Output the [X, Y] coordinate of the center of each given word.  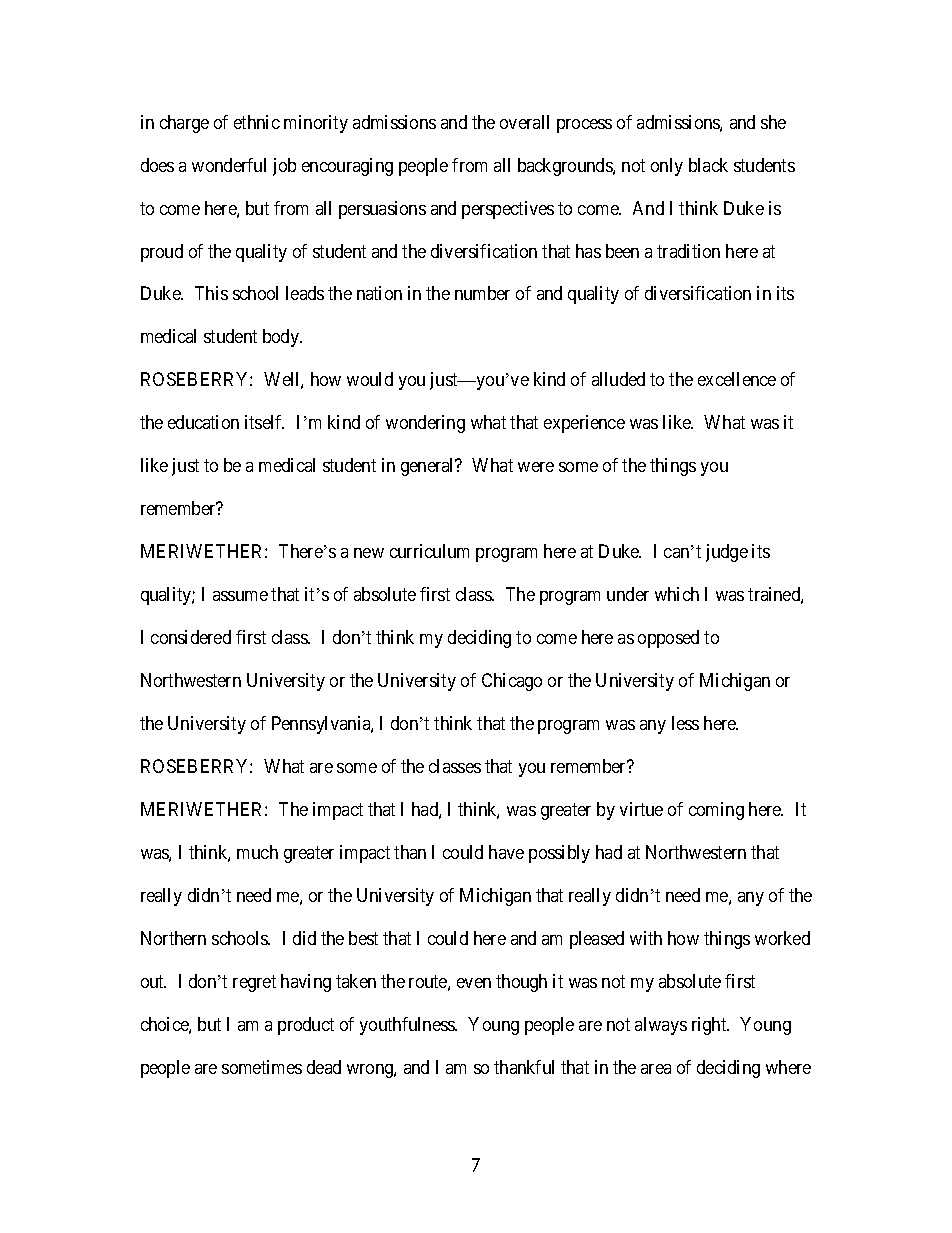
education [203, 422]
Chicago [512, 682]
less [685, 723]
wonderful [229, 165]
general [429, 467]
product [306, 1026]
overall [524, 122]
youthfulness [408, 1026]
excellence [737, 379]
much [257, 852]
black [708, 165]
